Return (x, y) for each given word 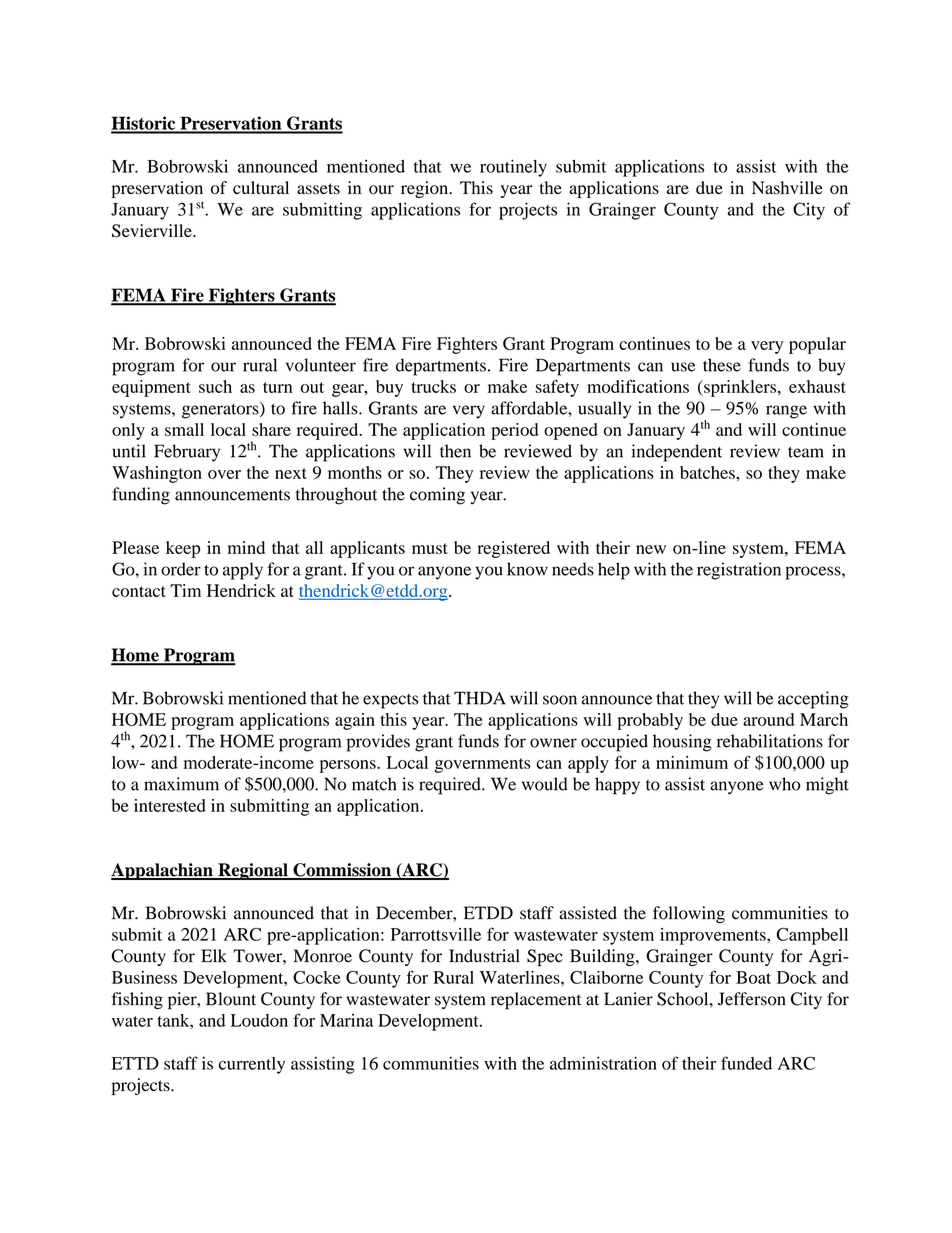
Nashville (787, 188)
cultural (261, 187)
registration (739, 571)
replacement (536, 1001)
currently (252, 1065)
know (527, 569)
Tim (185, 590)
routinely (513, 168)
